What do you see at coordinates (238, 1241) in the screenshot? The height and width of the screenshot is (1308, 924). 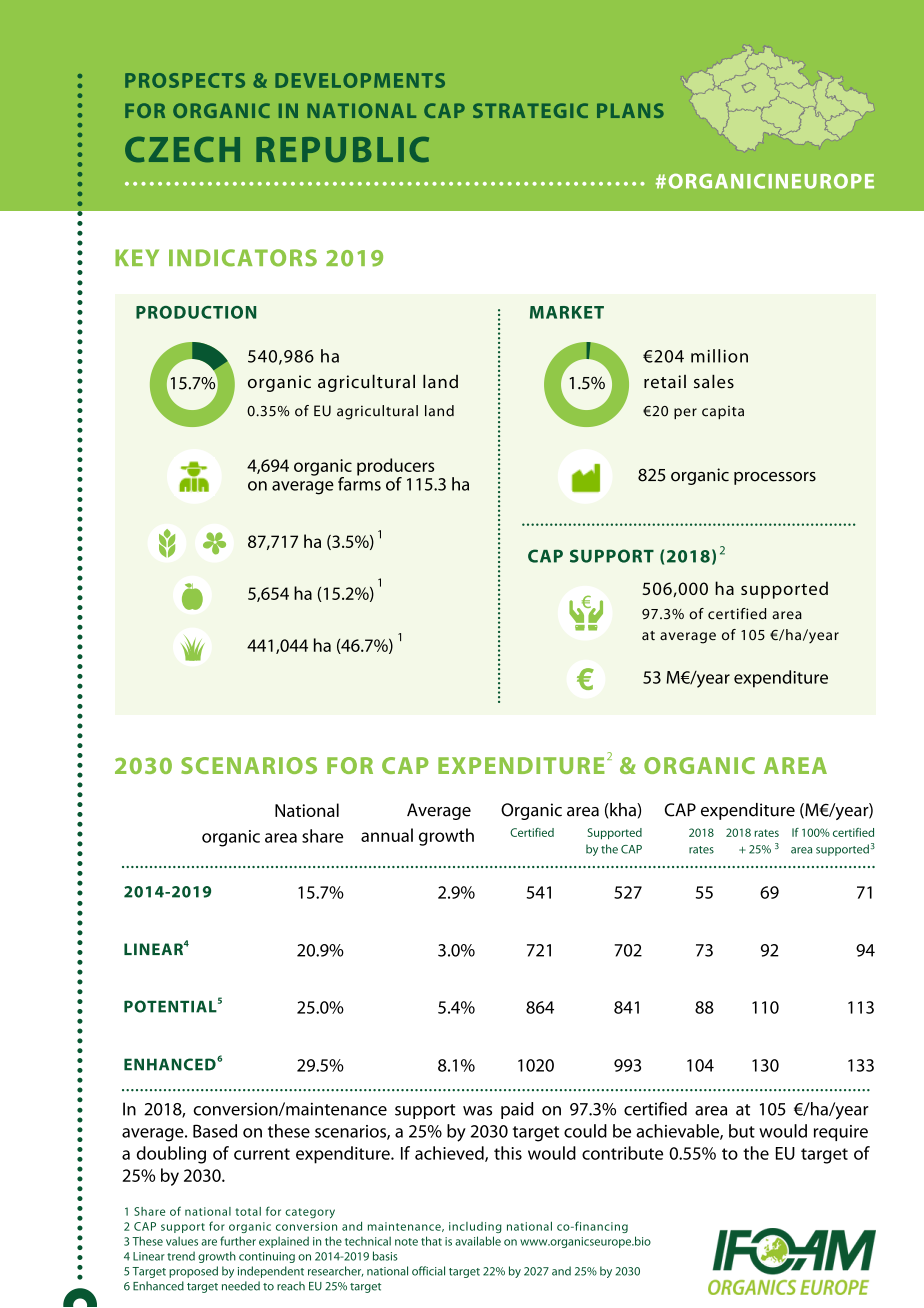 I see `further` at bounding box center [238, 1241].
